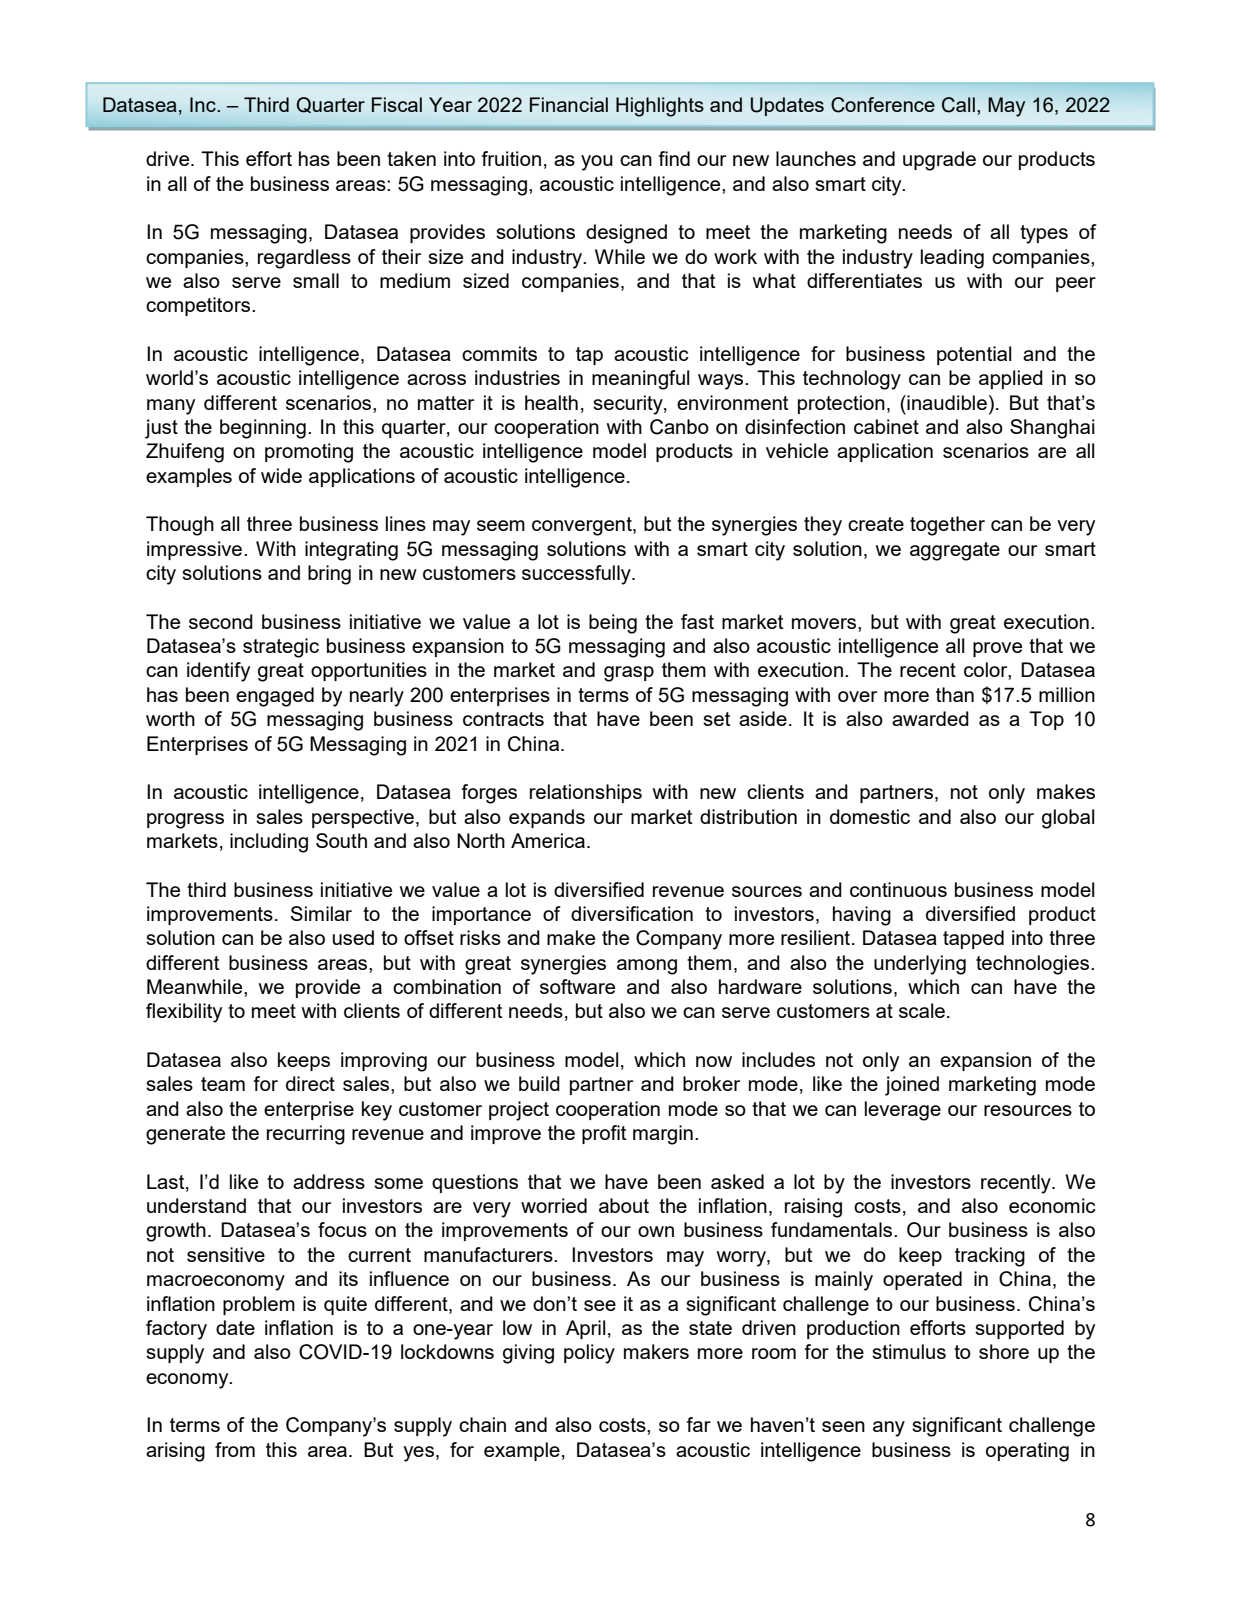  What do you see at coordinates (640, 380) in the screenshot?
I see `meaningful` at bounding box center [640, 380].
